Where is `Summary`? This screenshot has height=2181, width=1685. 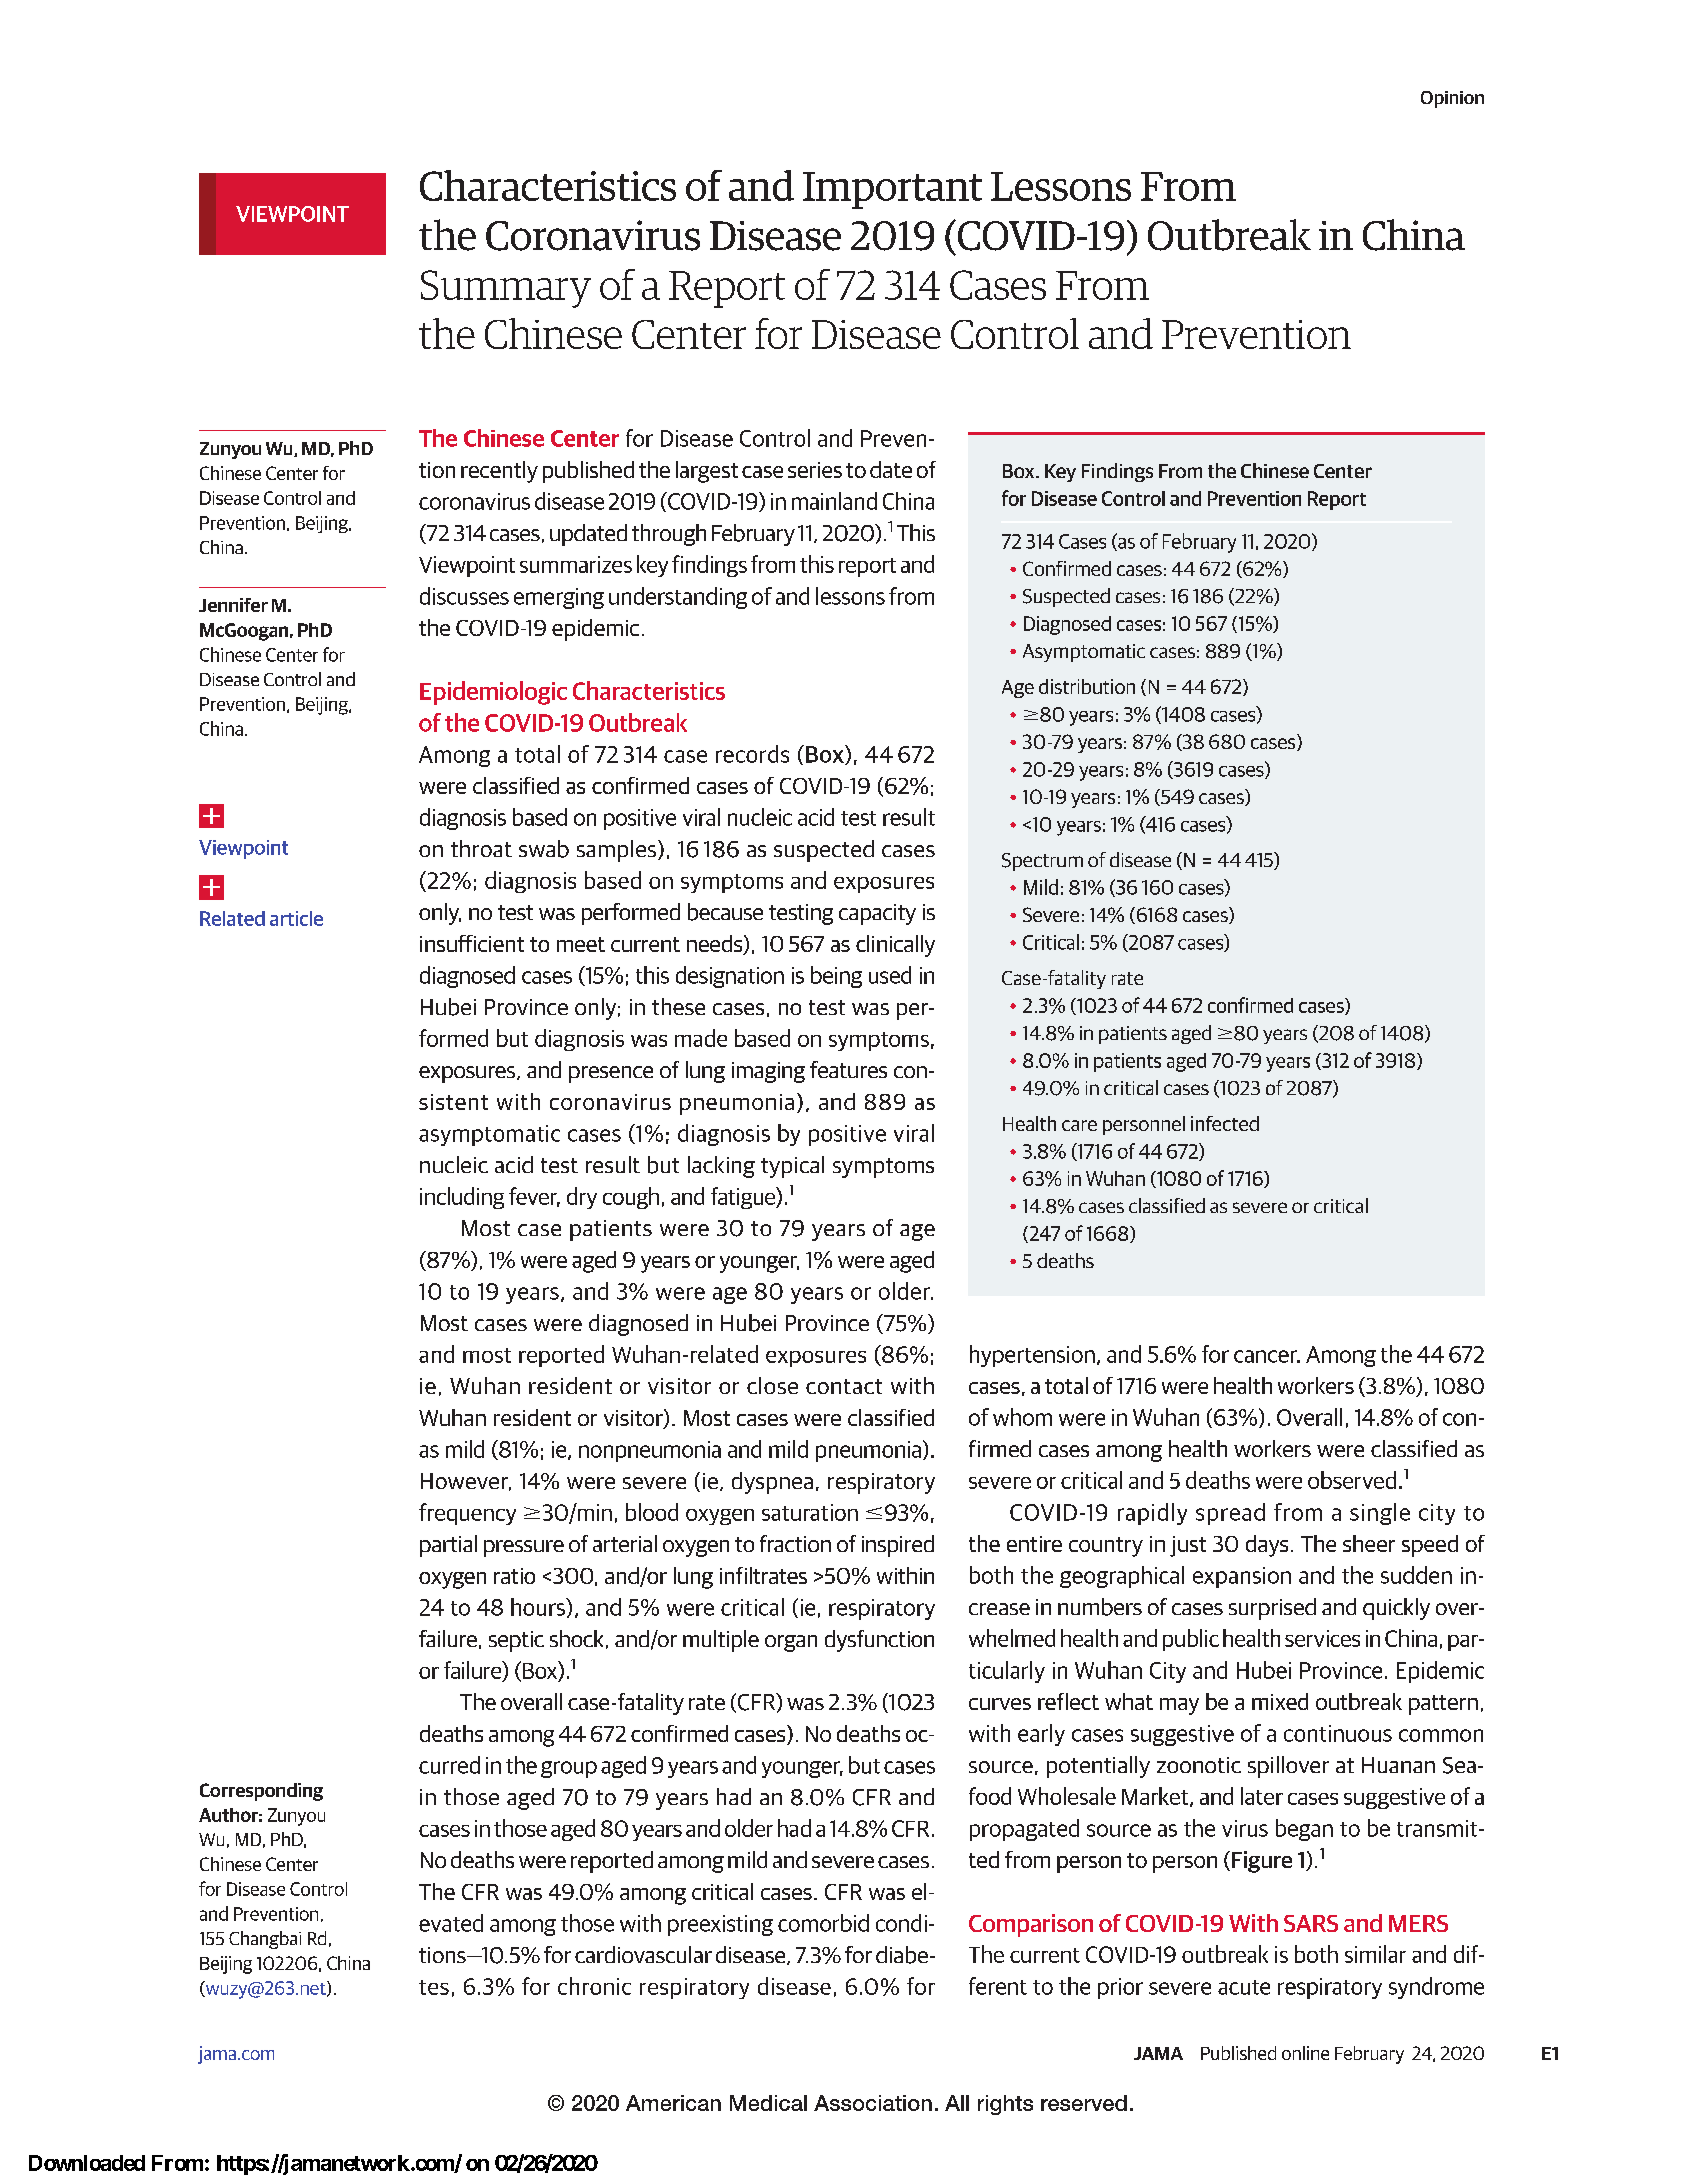 Summary is located at coordinates (506, 289).
